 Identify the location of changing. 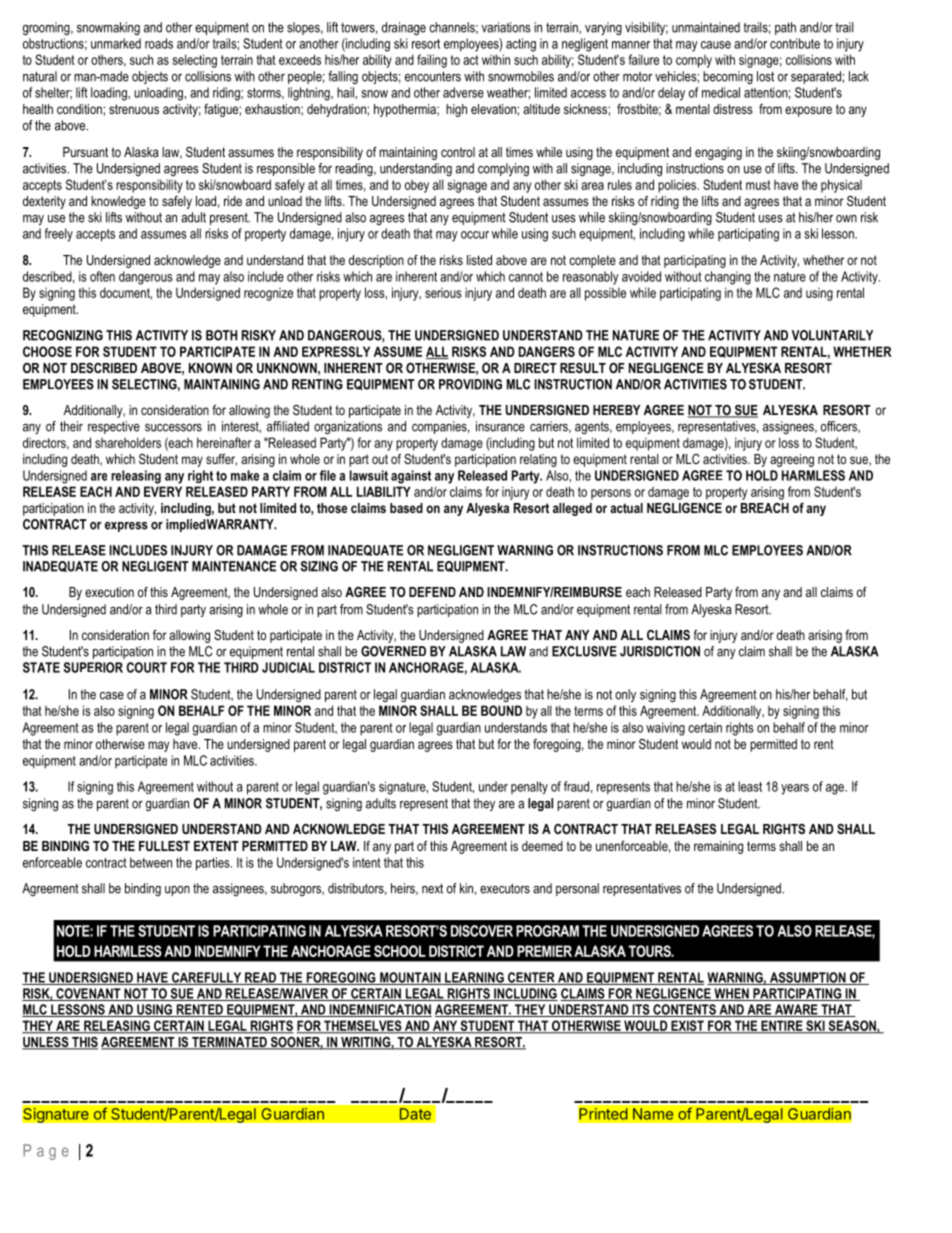
(728, 278).
